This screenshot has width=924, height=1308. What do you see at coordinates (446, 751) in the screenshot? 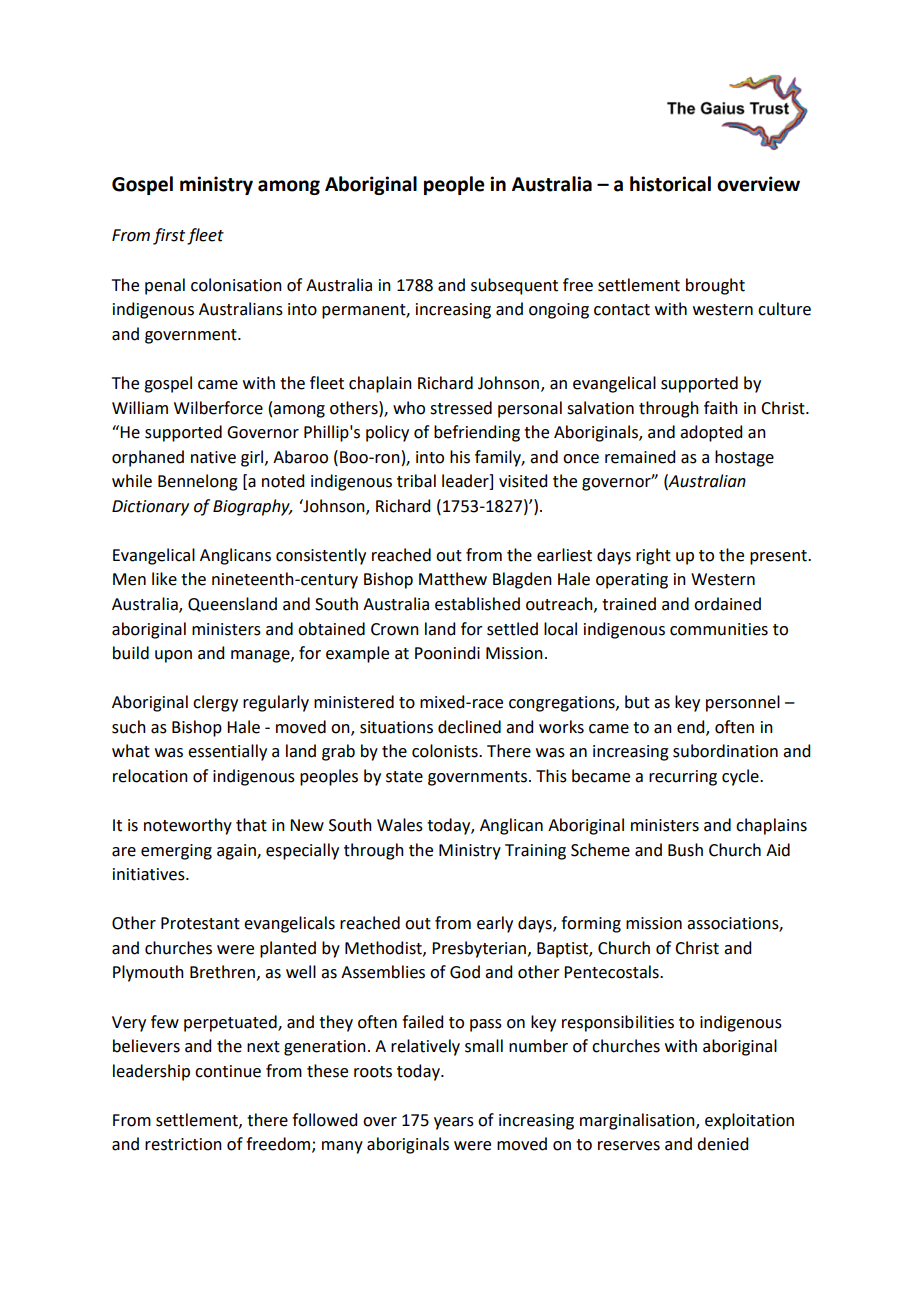
I see `colonists` at bounding box center [446, 751].
